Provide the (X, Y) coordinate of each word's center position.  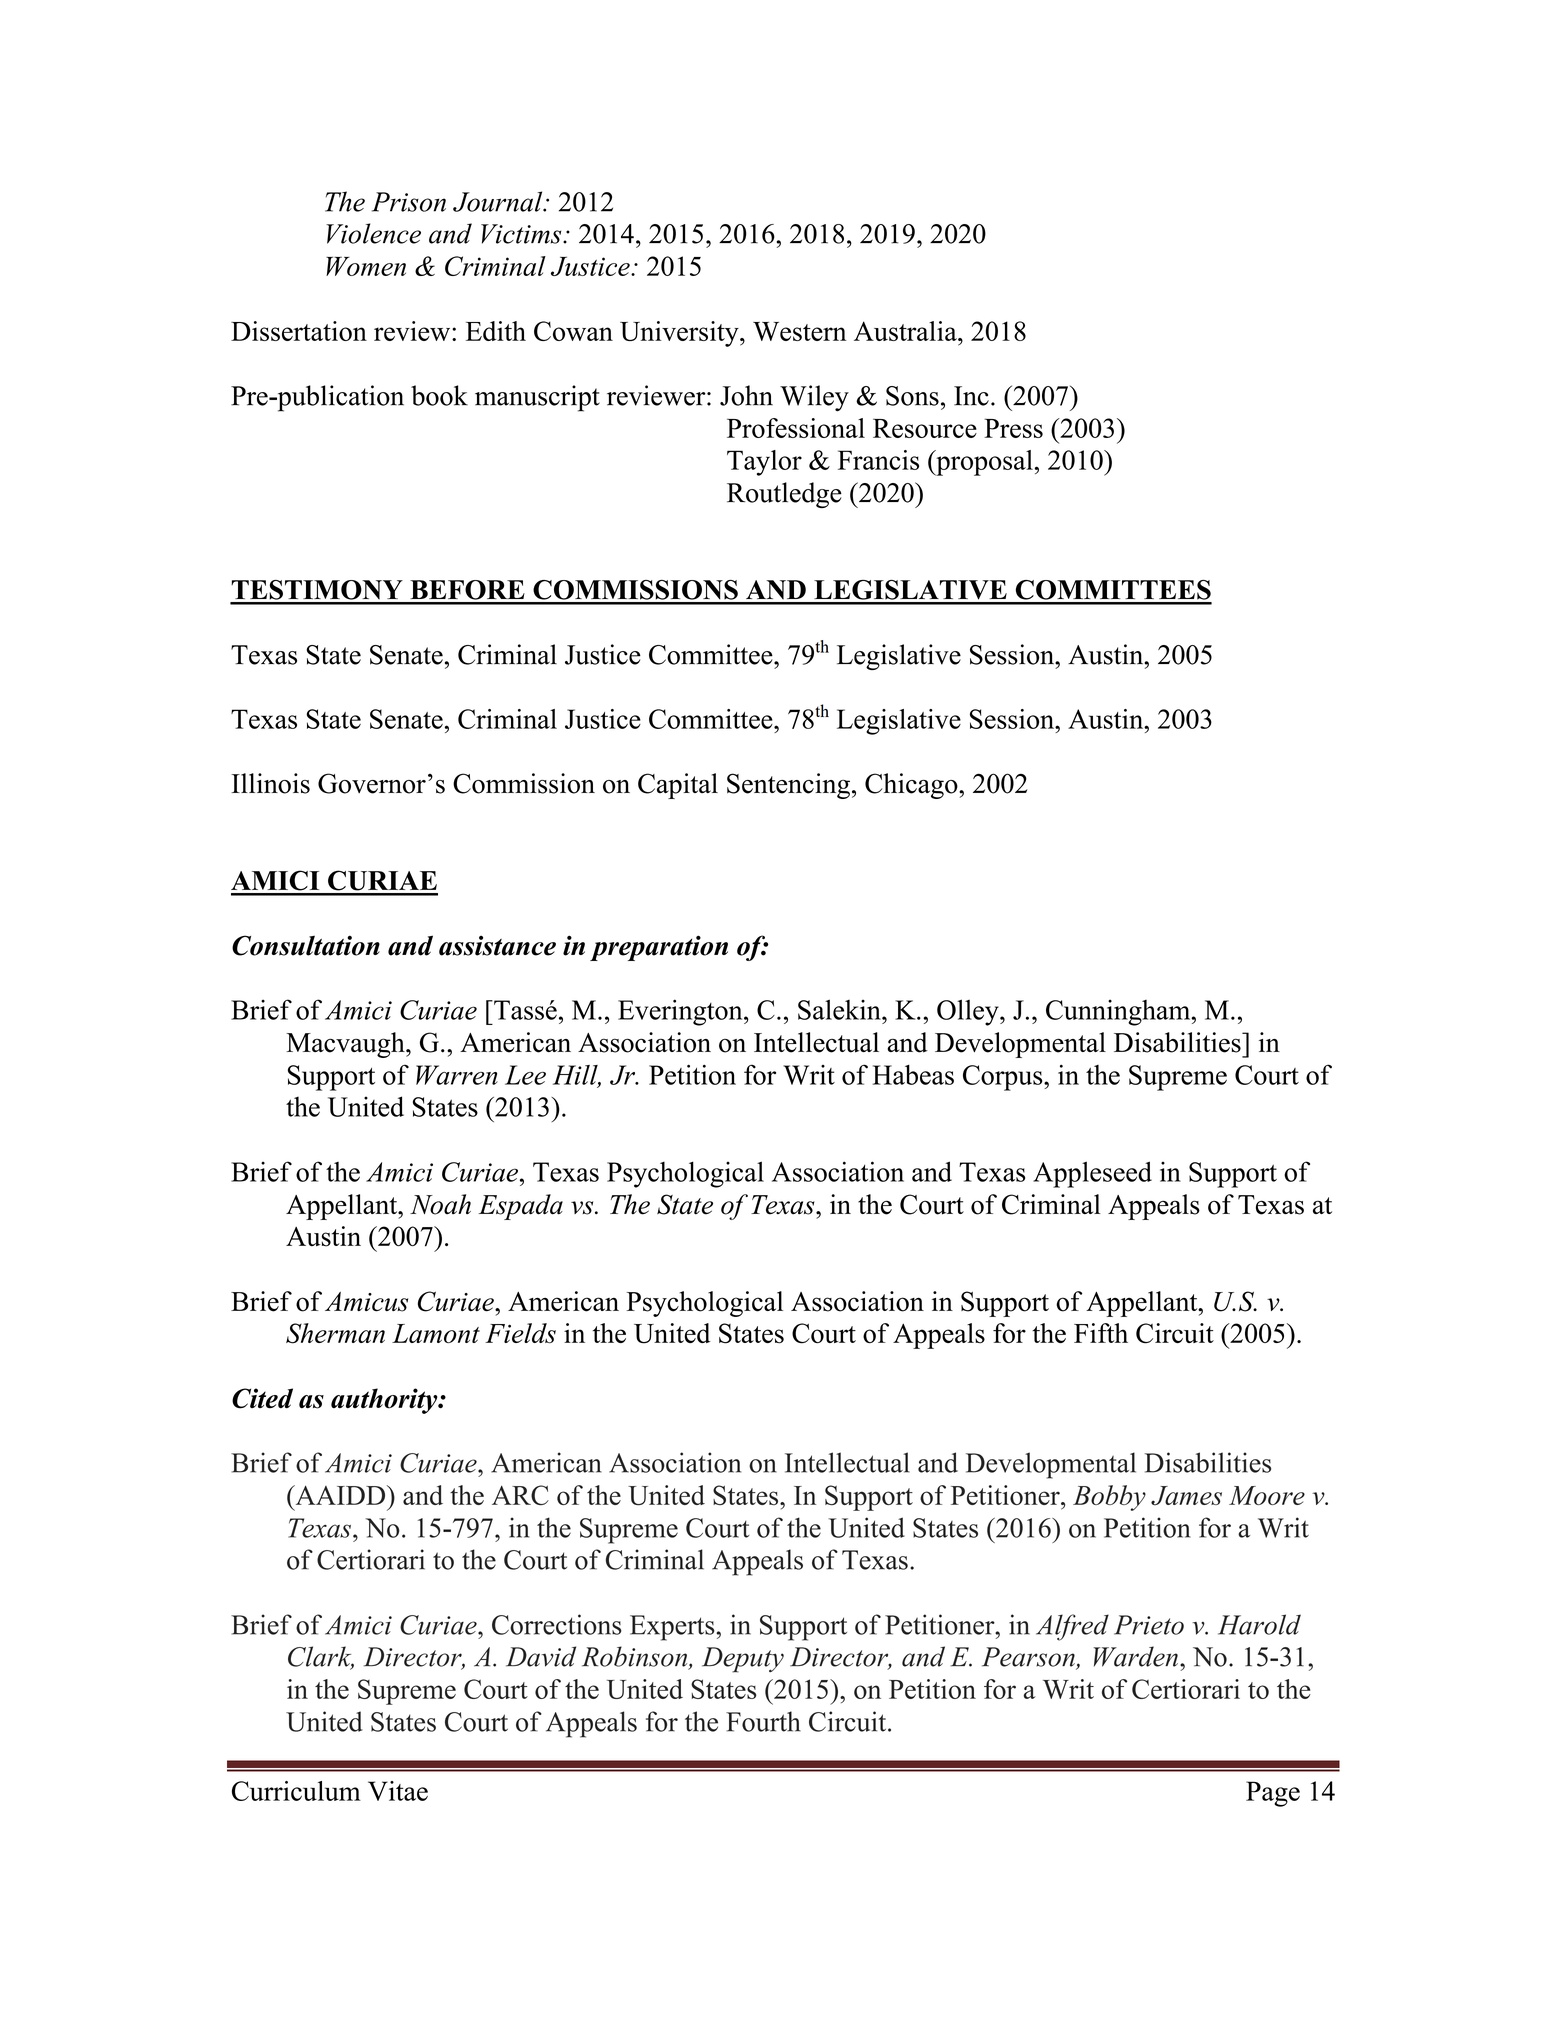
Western (800, 331)
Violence (373, 233)
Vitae (398, 1791)
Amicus (366, 1302)
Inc (971, 396)
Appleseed (1092, 1174)
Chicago (912, 786)
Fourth (763, 1721)
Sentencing (788, 786)
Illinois (270, 783)
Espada (520, 1207)
